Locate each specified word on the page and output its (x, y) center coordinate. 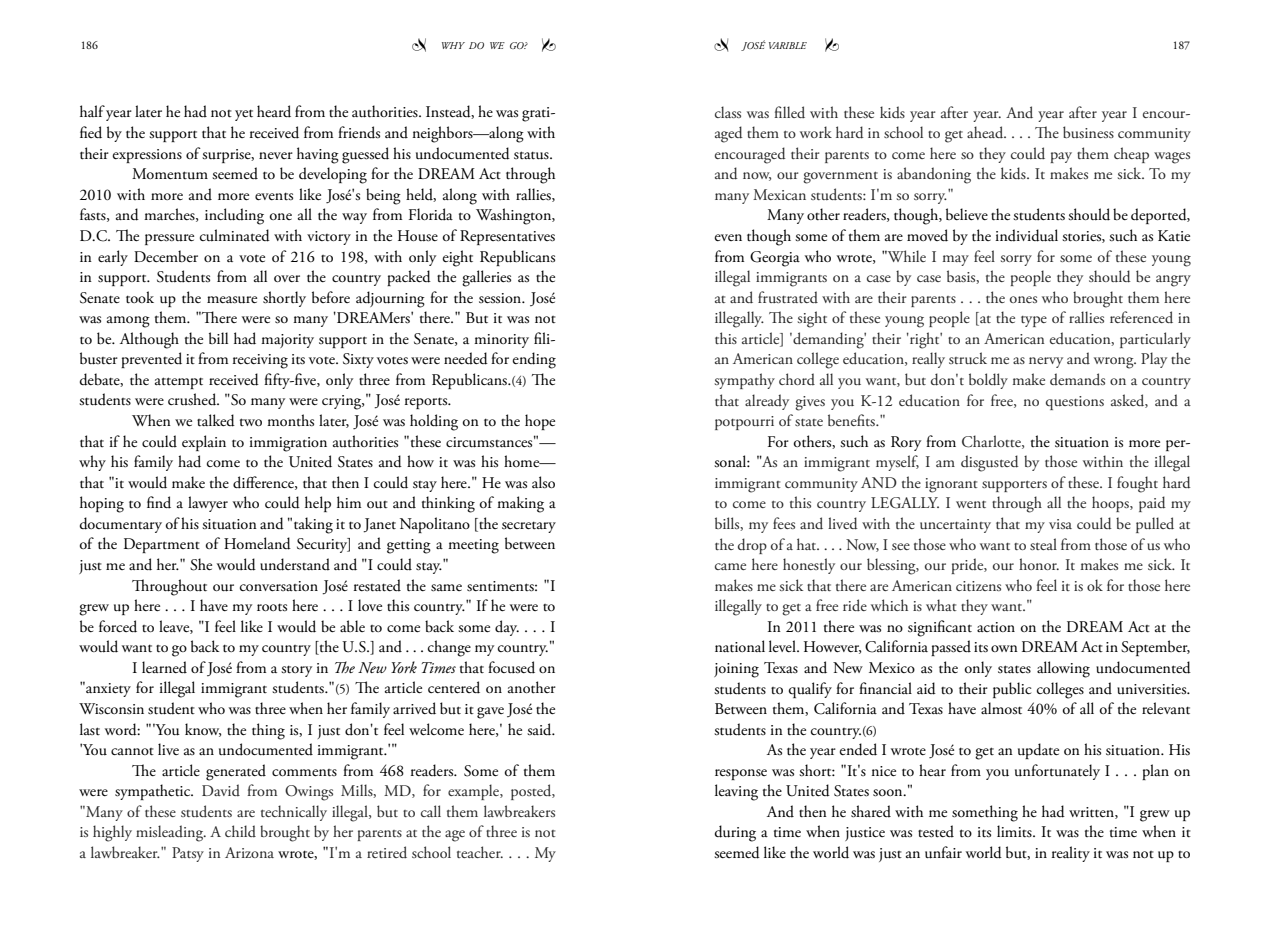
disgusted (990, 463)
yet (244, 115)
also (543, 482)
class (728, 112)
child (240, 831)
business (1088, 132)
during (735, 833)
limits (1015, 831)
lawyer (208, 504)
